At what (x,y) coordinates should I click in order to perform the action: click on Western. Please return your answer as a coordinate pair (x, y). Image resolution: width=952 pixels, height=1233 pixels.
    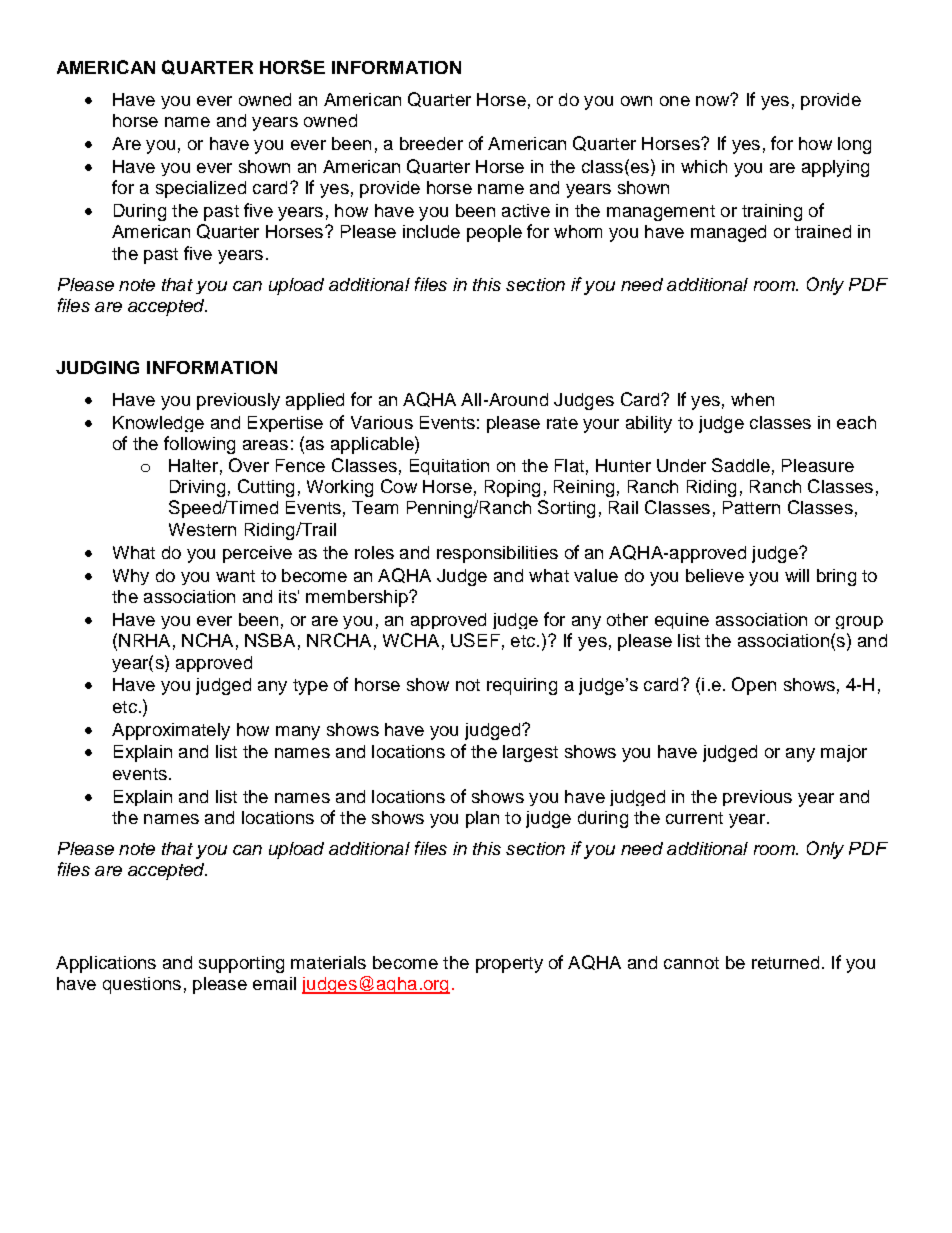
    Looking at the image, I should click on (202, 529).
